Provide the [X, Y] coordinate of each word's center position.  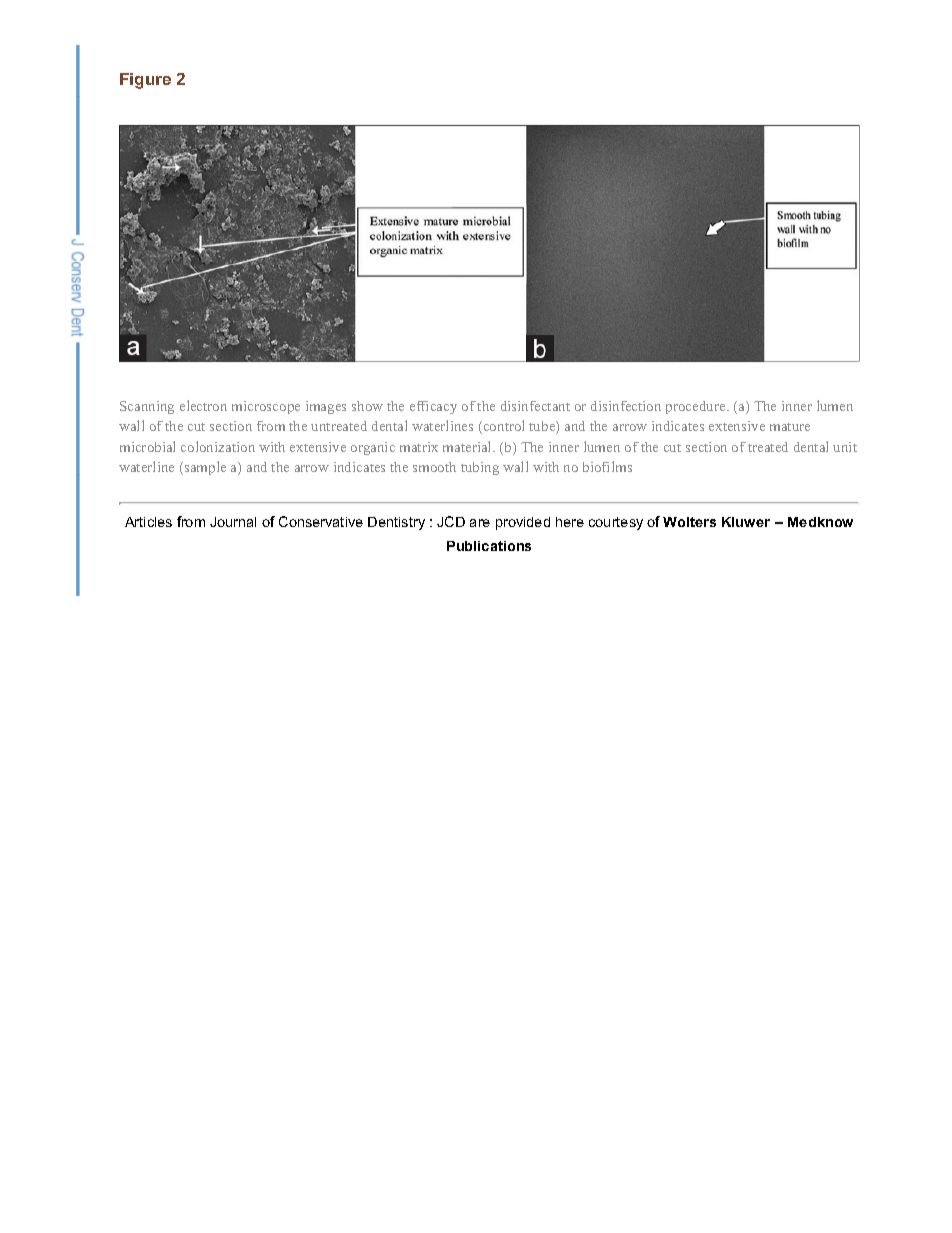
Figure [145, 81]
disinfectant [535, 406]
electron [203, 405]
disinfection [626, 406]
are [480, 523]
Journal [233, 522]
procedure [697, 407]
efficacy [433, 407]
